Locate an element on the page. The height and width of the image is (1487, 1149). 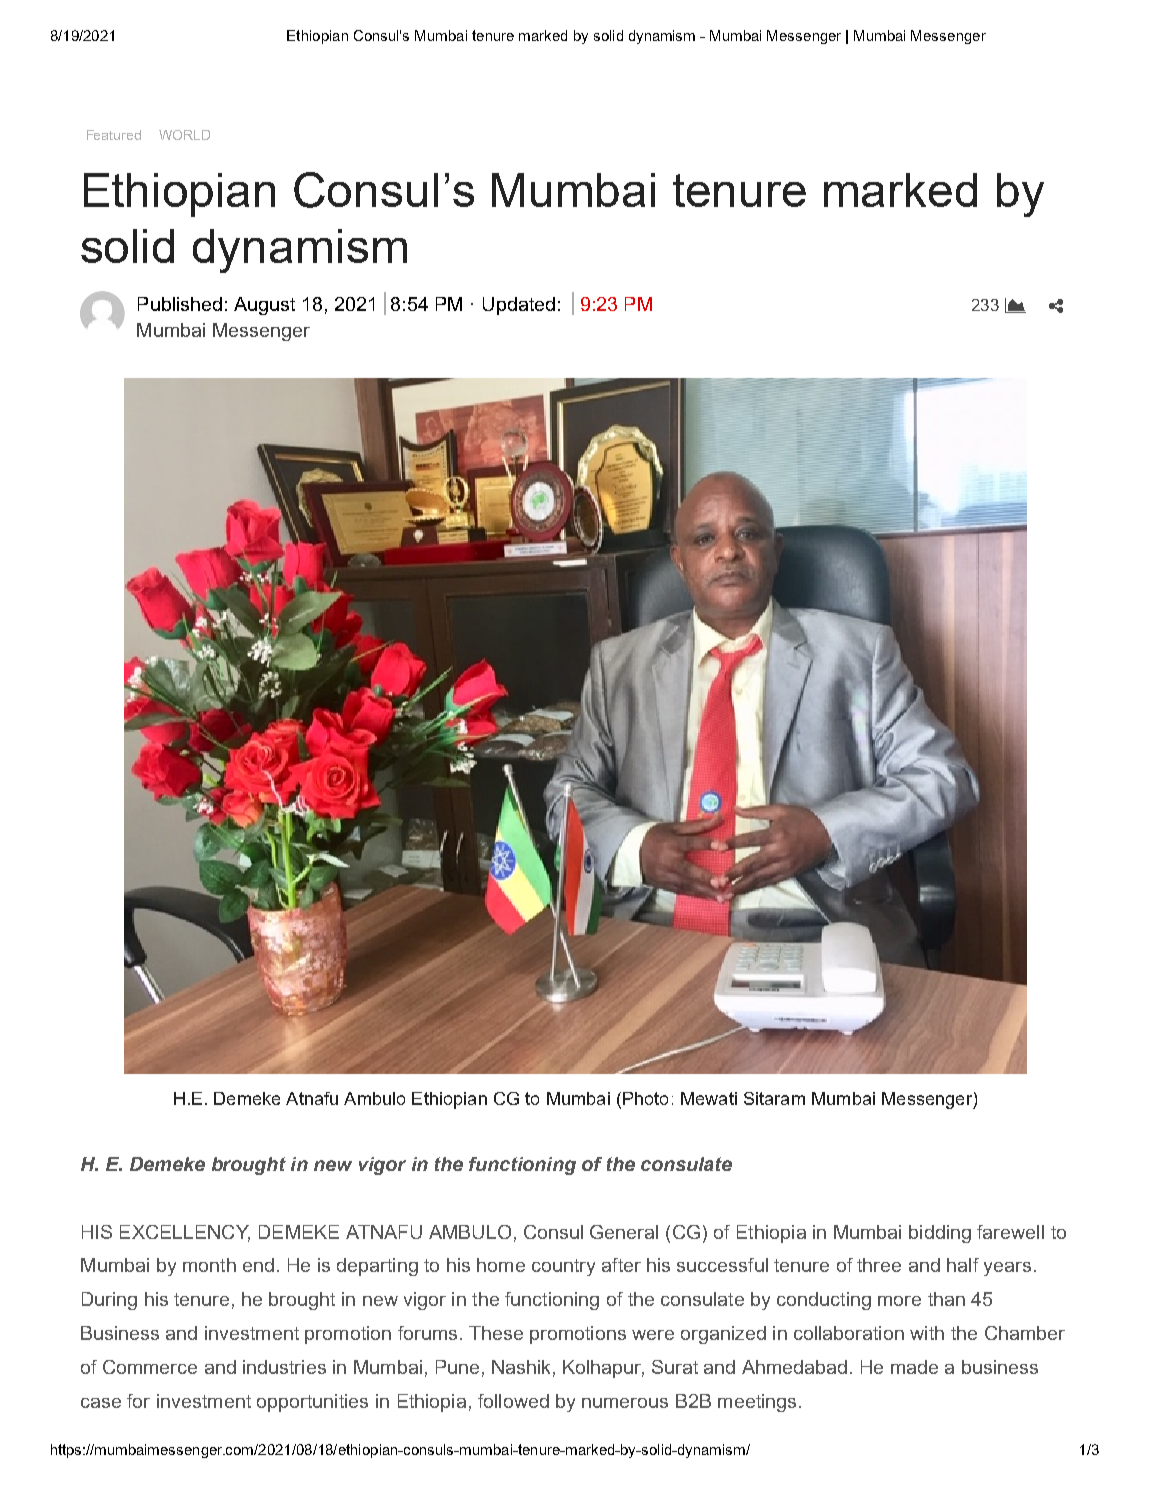
country is located at coordinates (563, 1267).
